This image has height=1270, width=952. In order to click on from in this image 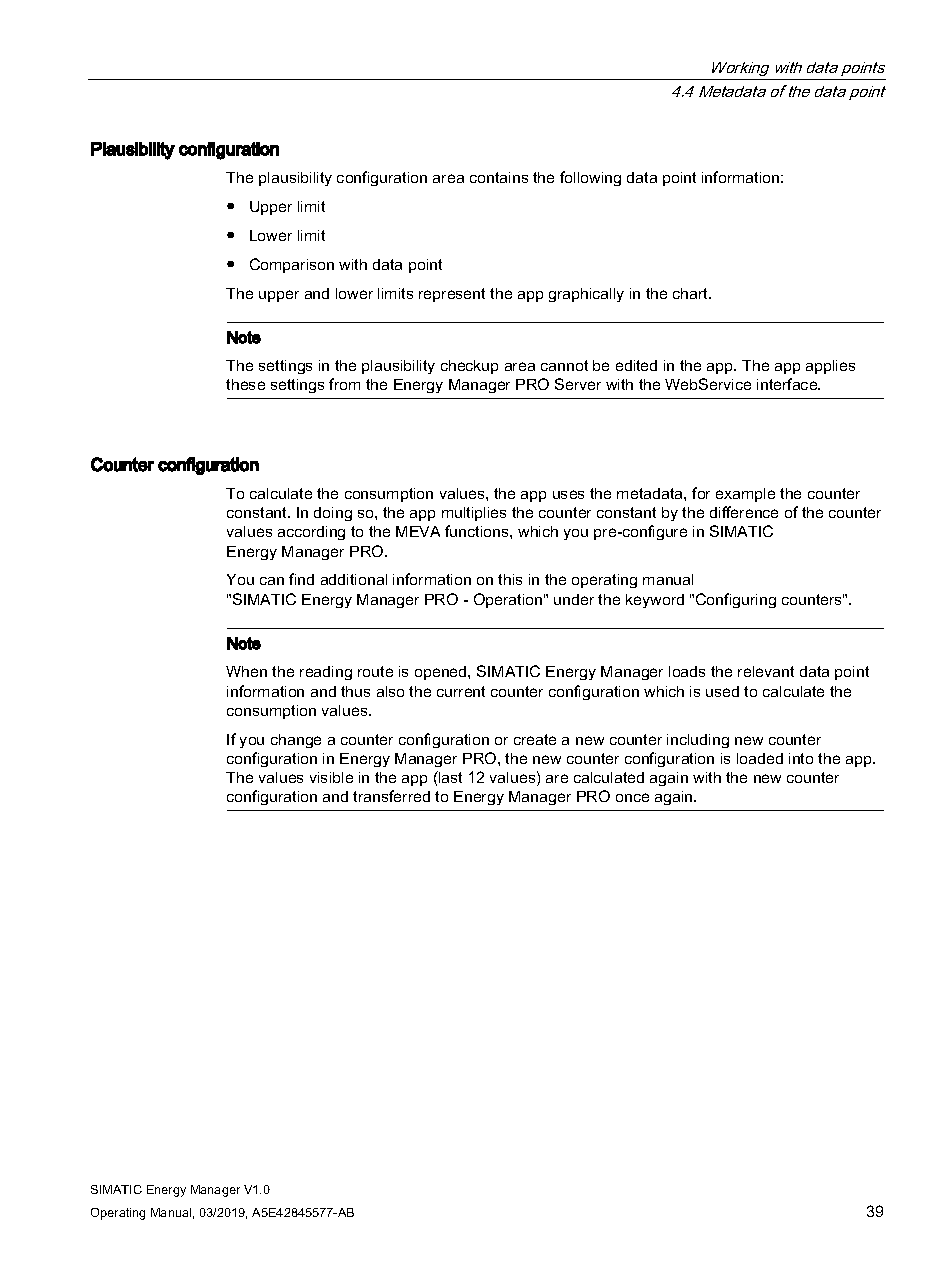, I will do `click(344, 384)`.
